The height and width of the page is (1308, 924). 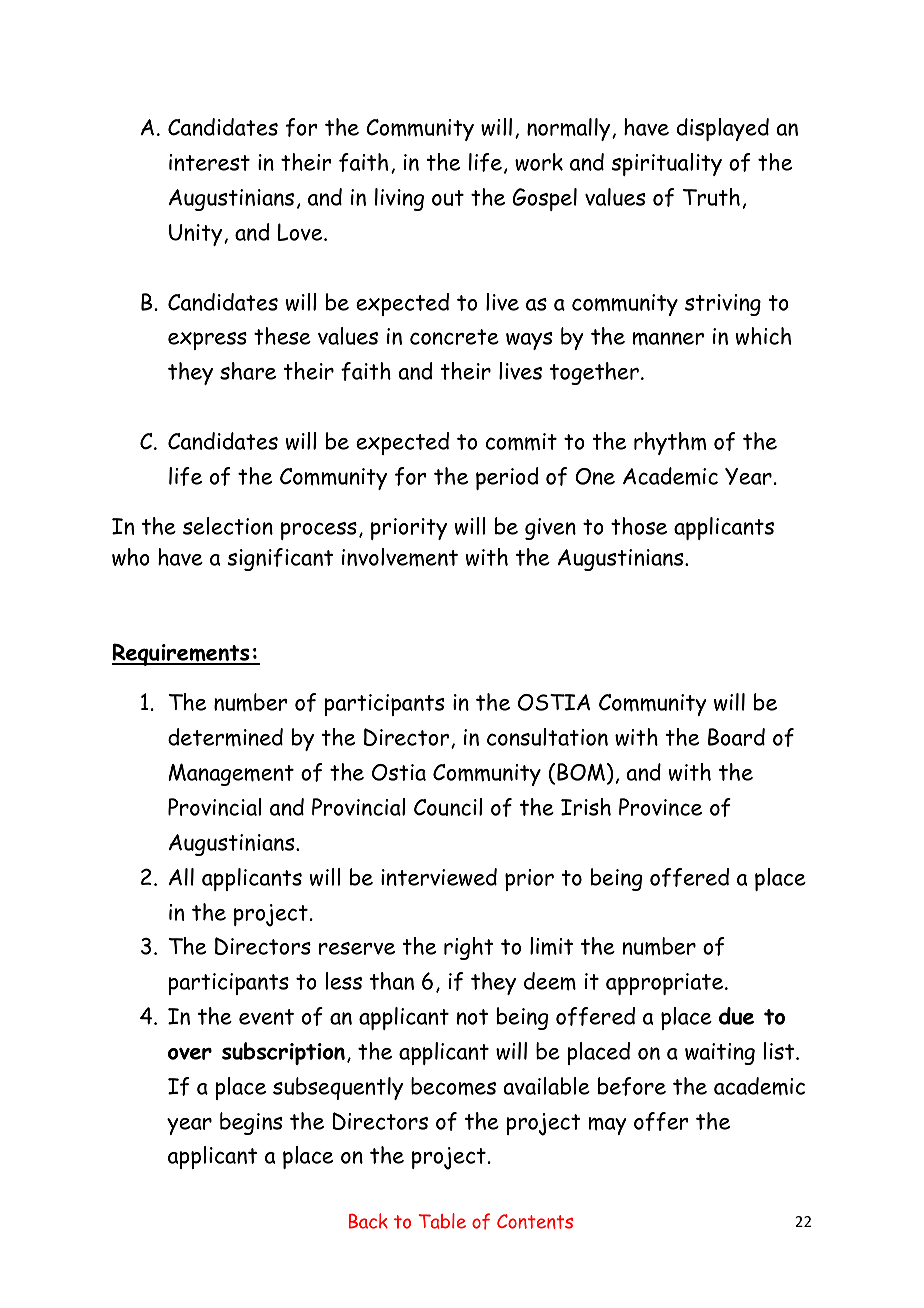 I want to click on consultation, so click(x=547, y=737).
